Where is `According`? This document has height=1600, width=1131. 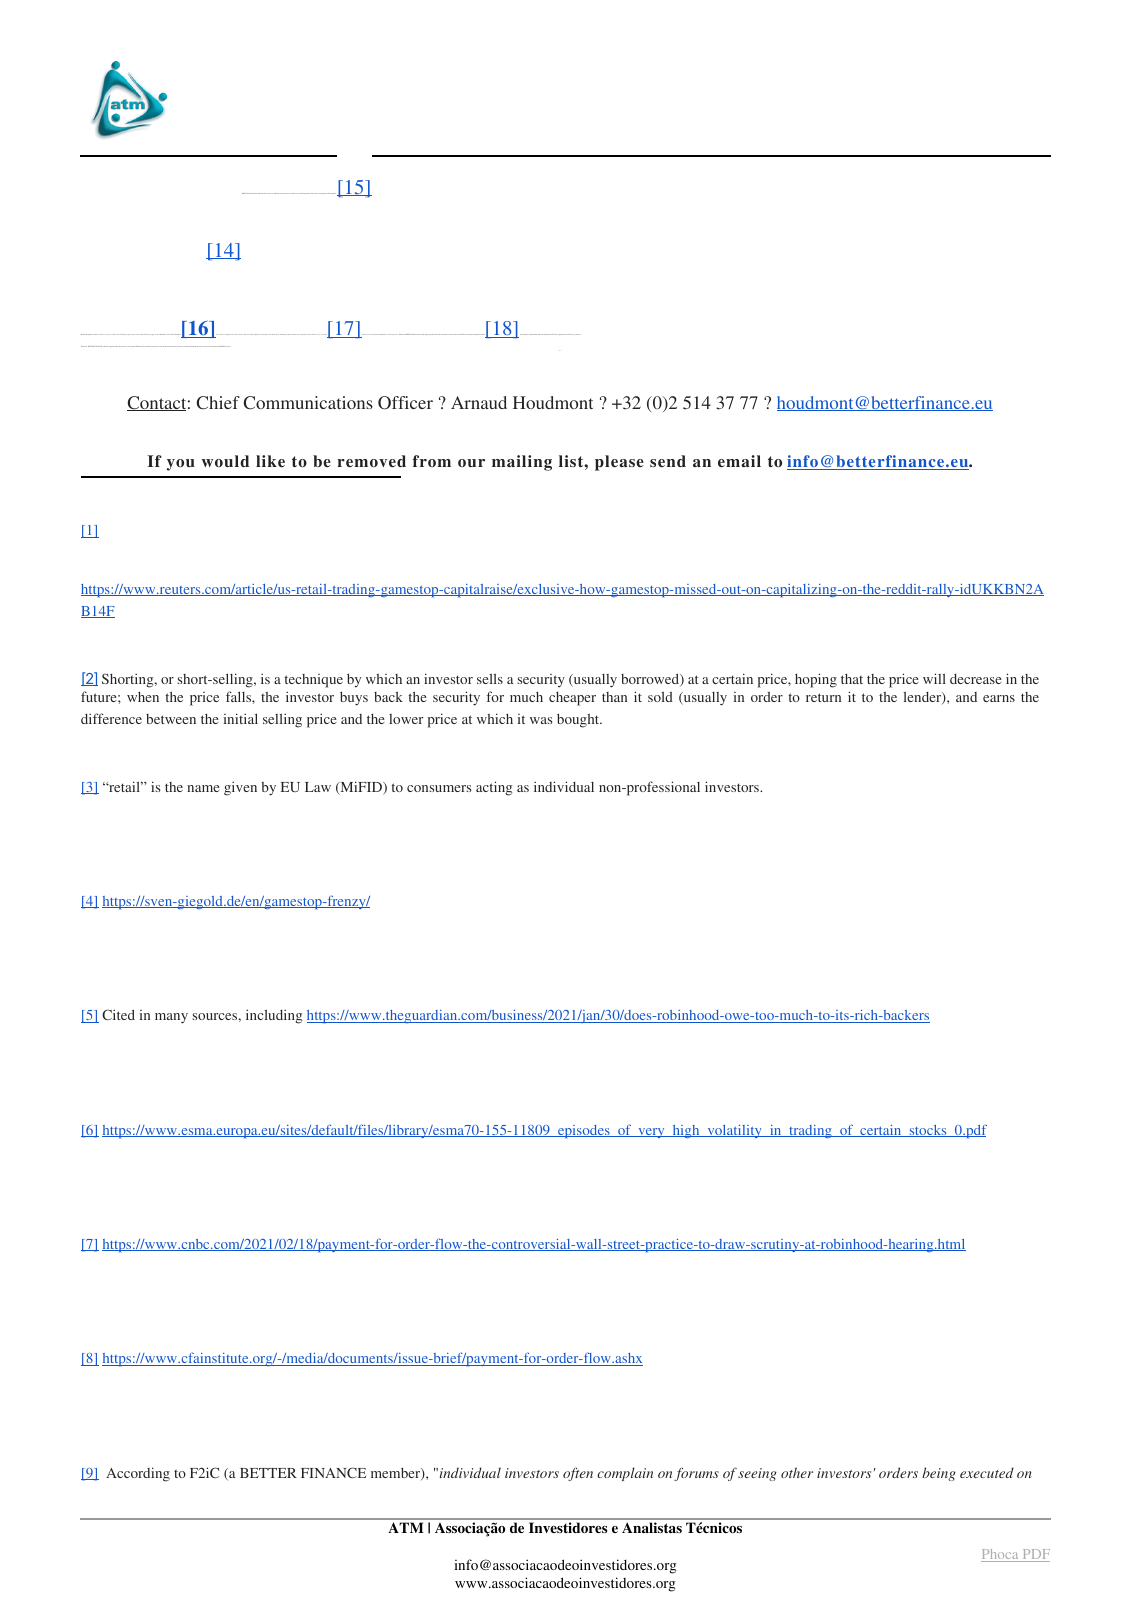 According is located at coordinates (138, 1474).
